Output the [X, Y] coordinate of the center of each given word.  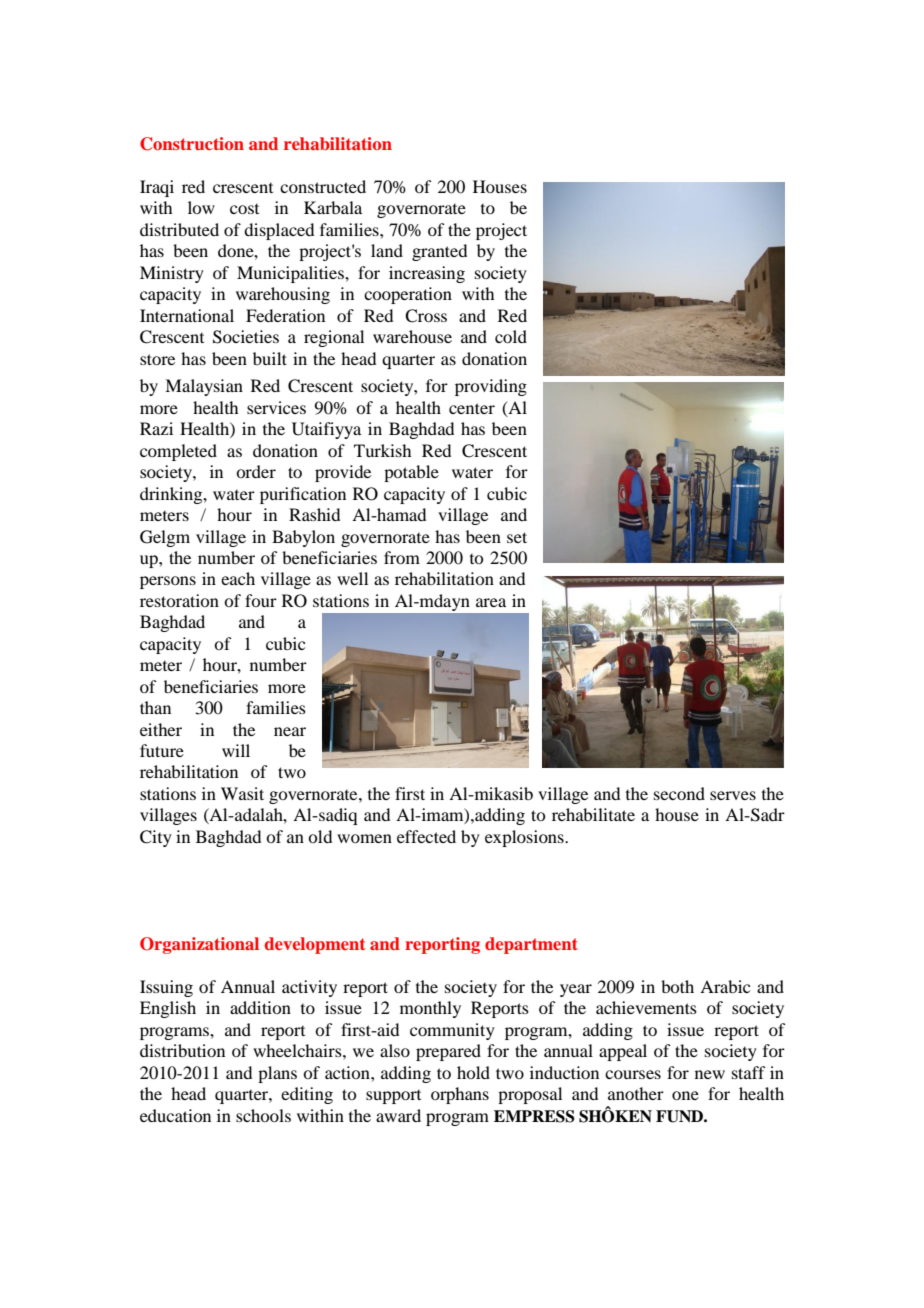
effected [426, 836]
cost [244, 209]
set [517, 537]
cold [511, 336]
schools [263, 1115]
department [531, 945]
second [679, 793]
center [472, 408]
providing [491, 387]
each [238, 578]
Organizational [199, 945]
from [402, 557]
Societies [246, 337]
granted [439, 252]
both [677, 986]
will [236, 750]
